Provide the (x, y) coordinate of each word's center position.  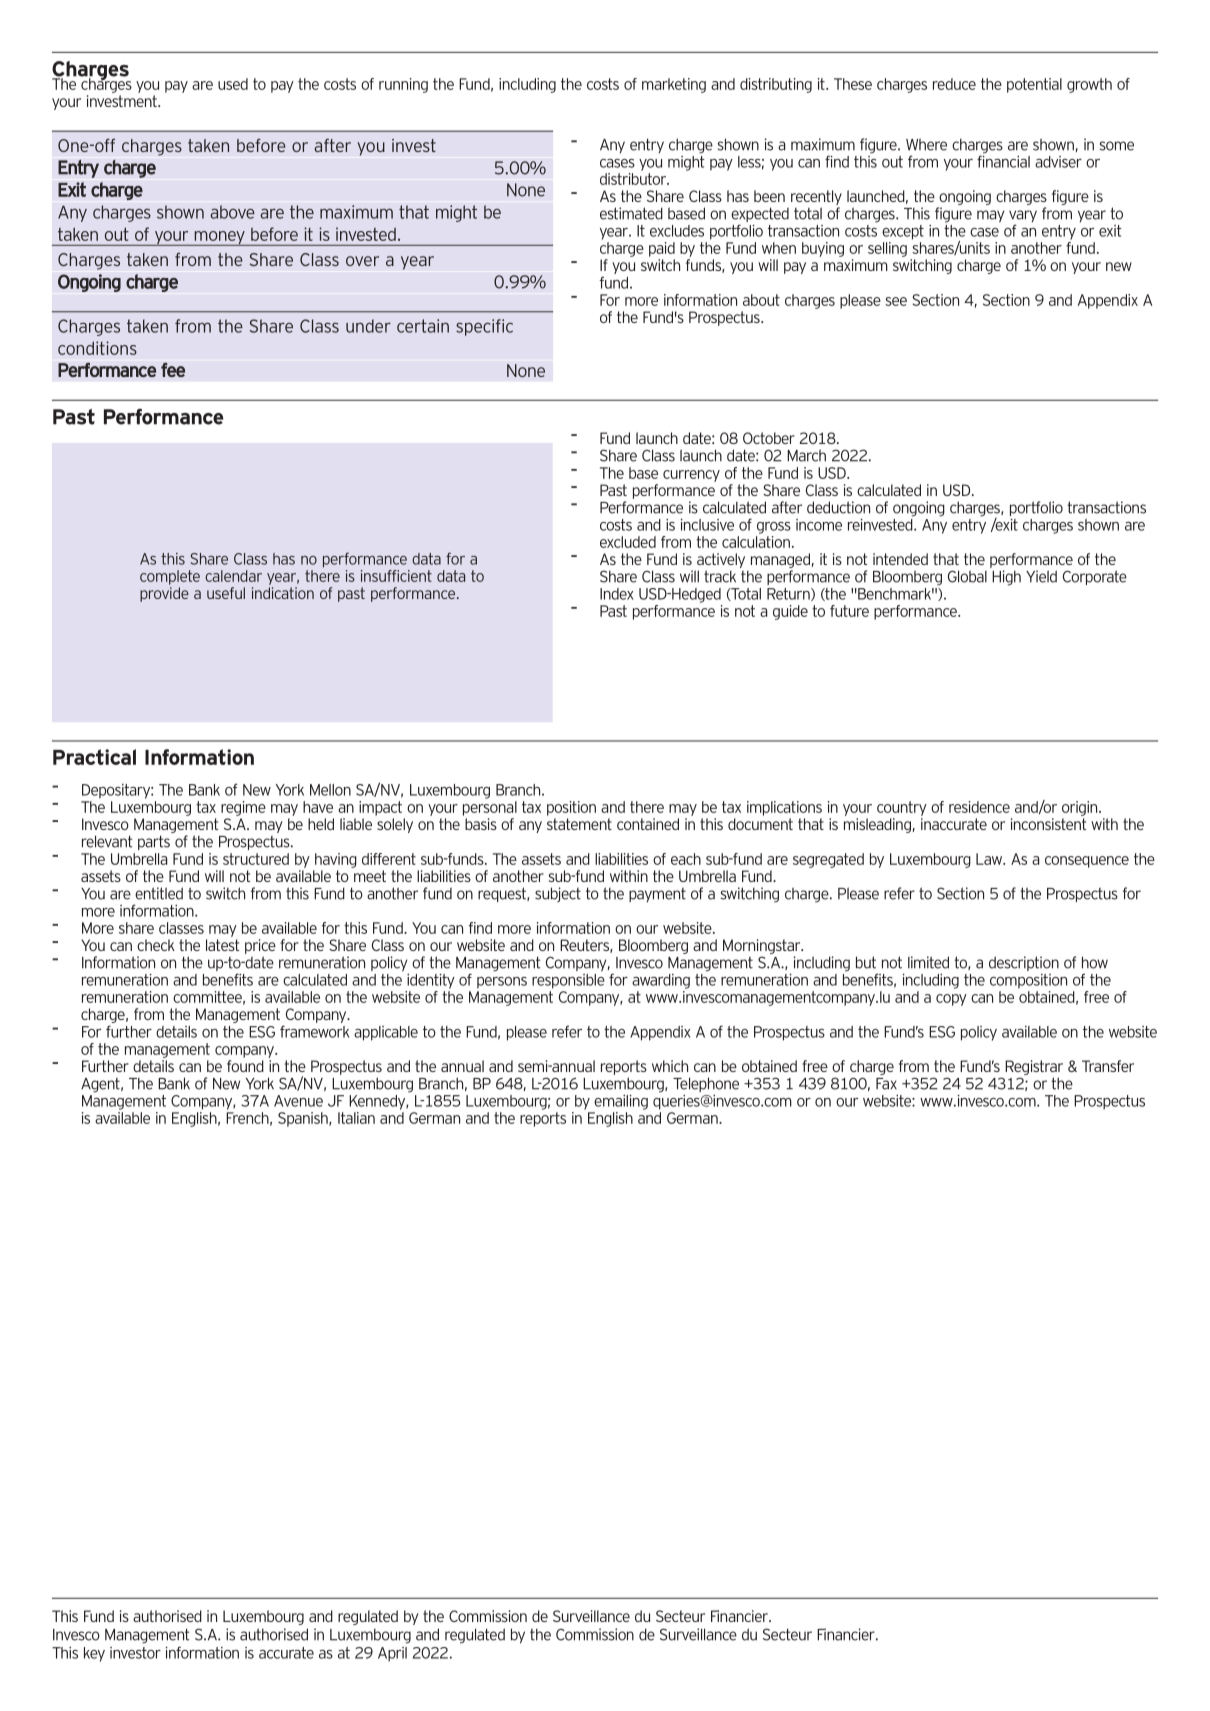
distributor (634, 177)
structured (256, 859)
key (94, 1654)
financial (1003, 160)
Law (990, 859)
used (233, 84)
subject (558, 894)
